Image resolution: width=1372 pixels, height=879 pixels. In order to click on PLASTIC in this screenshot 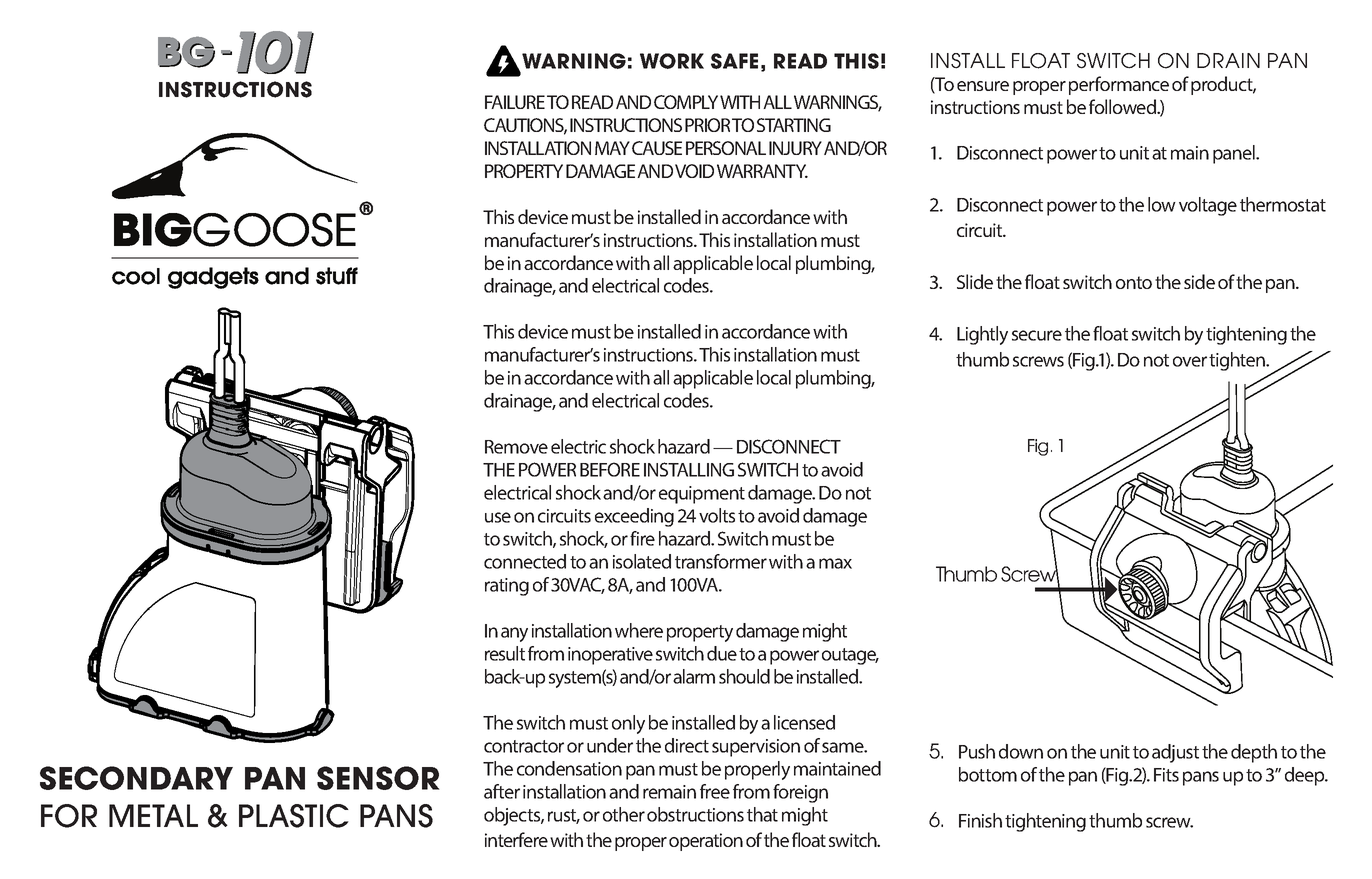, I will do `click(294, 816)`.
